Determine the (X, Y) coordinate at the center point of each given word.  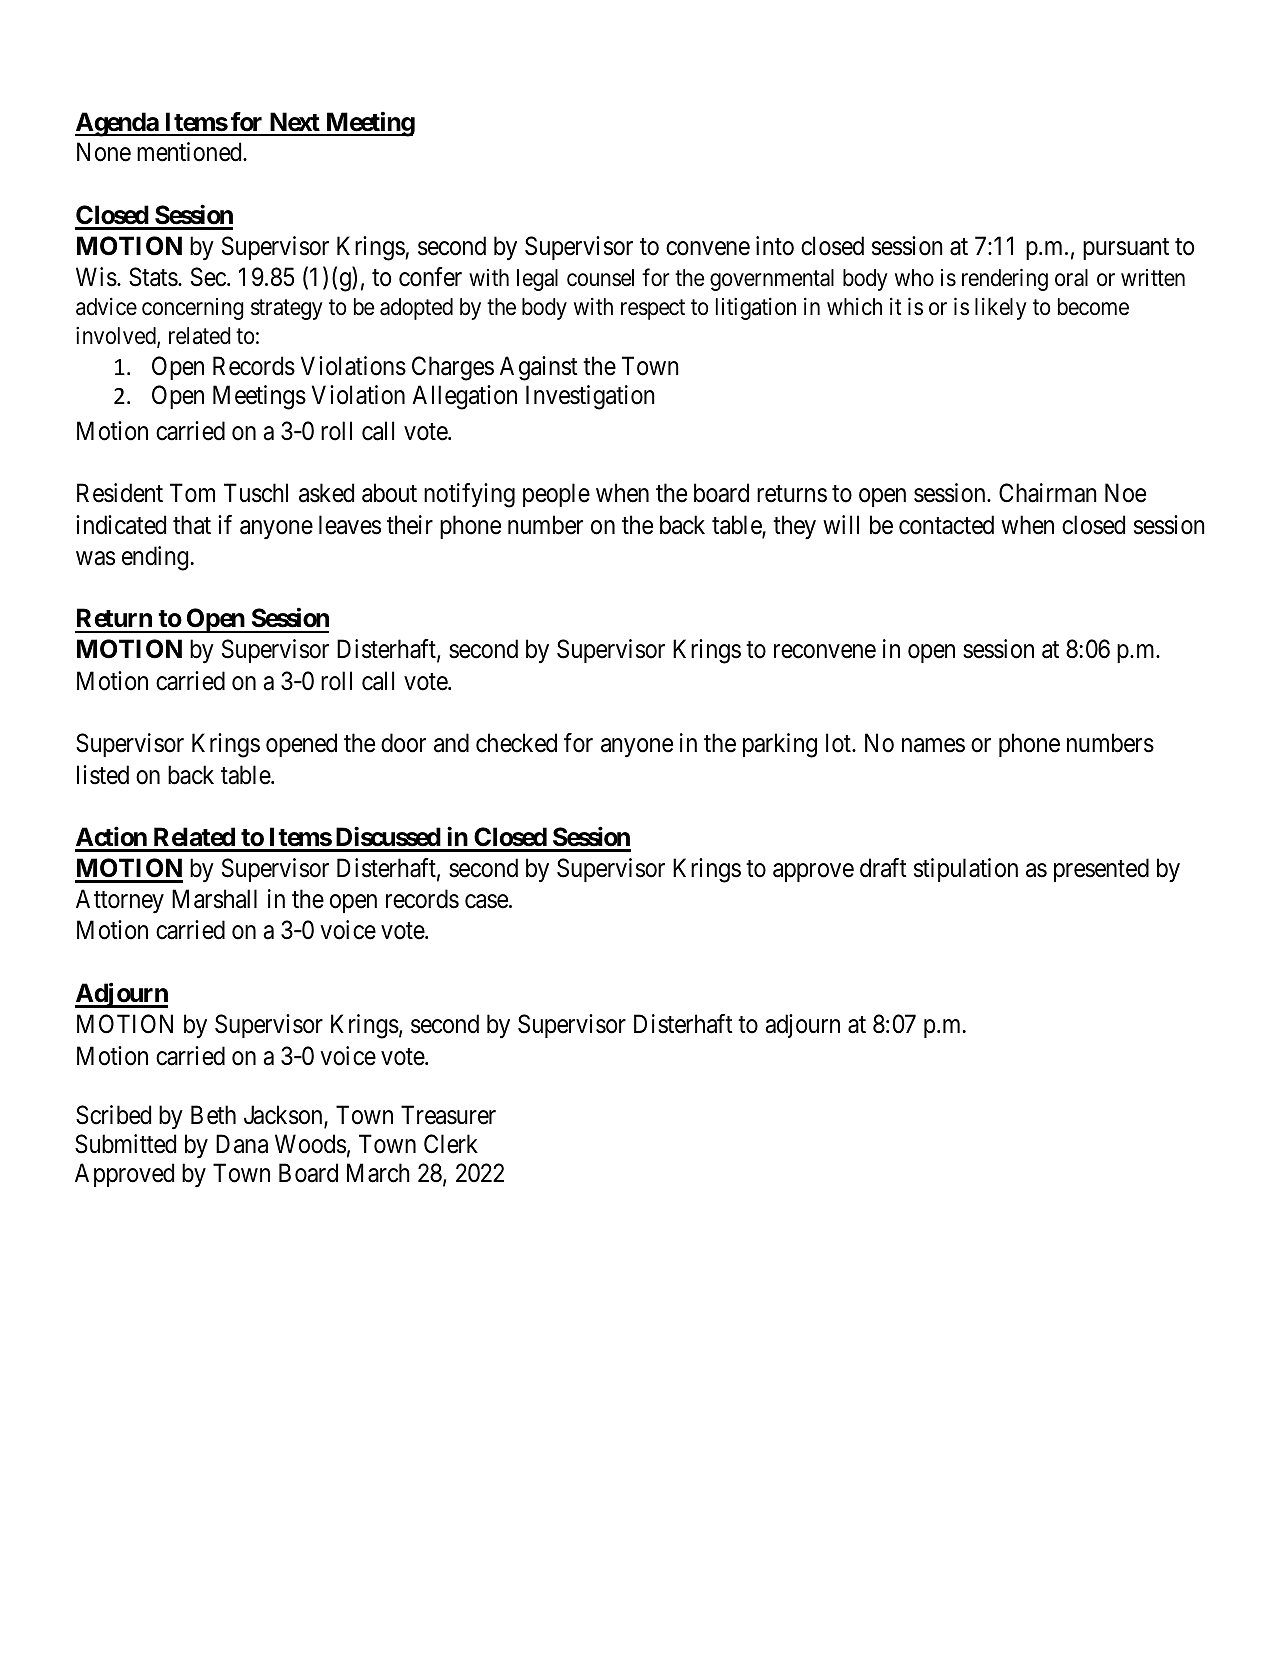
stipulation (966, 870)
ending (155, 558)
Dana (242, 1144)
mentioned (190, 152)
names (933, 746)
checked (516, 743)
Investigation (590, 397)
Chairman (1048, 493)
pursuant (1126, 249)
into (775, 246)
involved (117, 336)
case (486, 902)
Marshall (214, 899)
